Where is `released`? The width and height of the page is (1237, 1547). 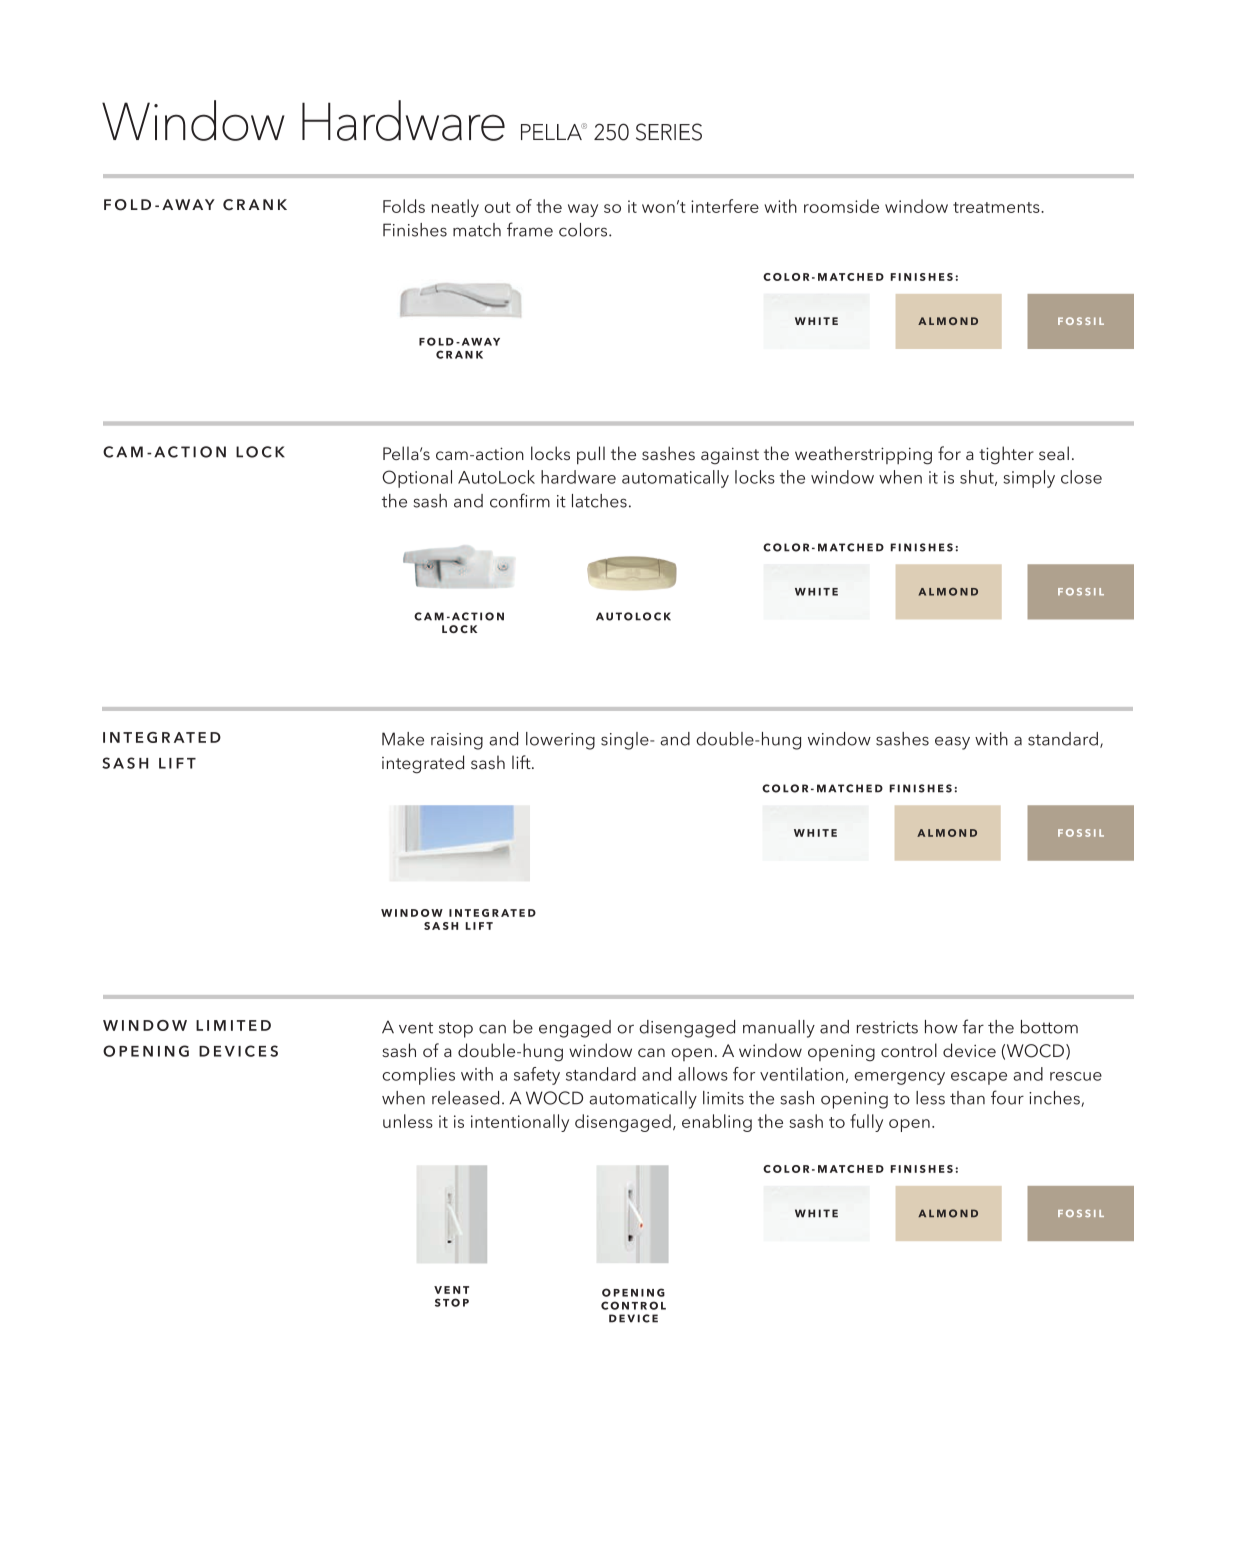
released is located at coordinates (465, 1098).
